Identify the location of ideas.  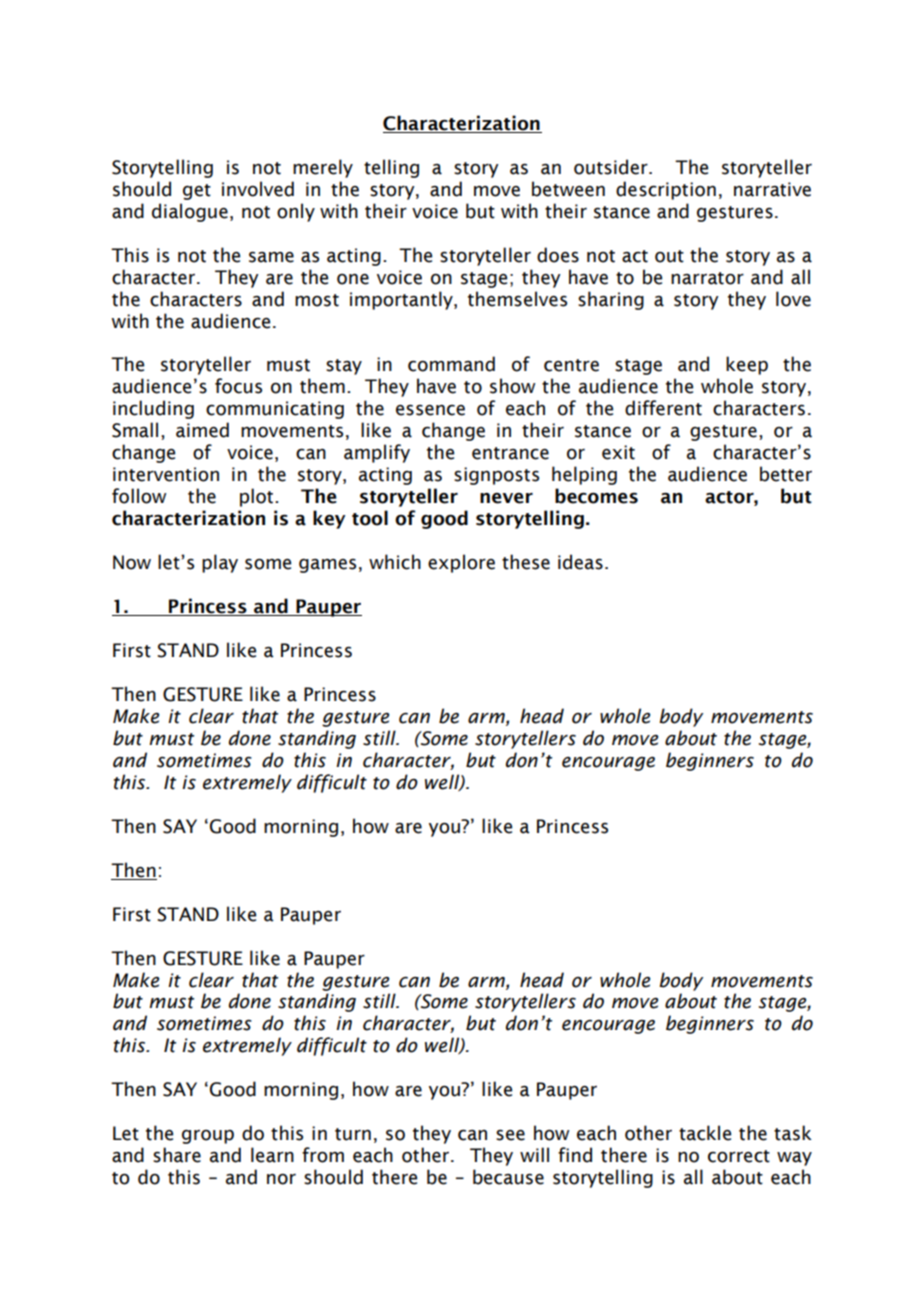
(580, 562).
